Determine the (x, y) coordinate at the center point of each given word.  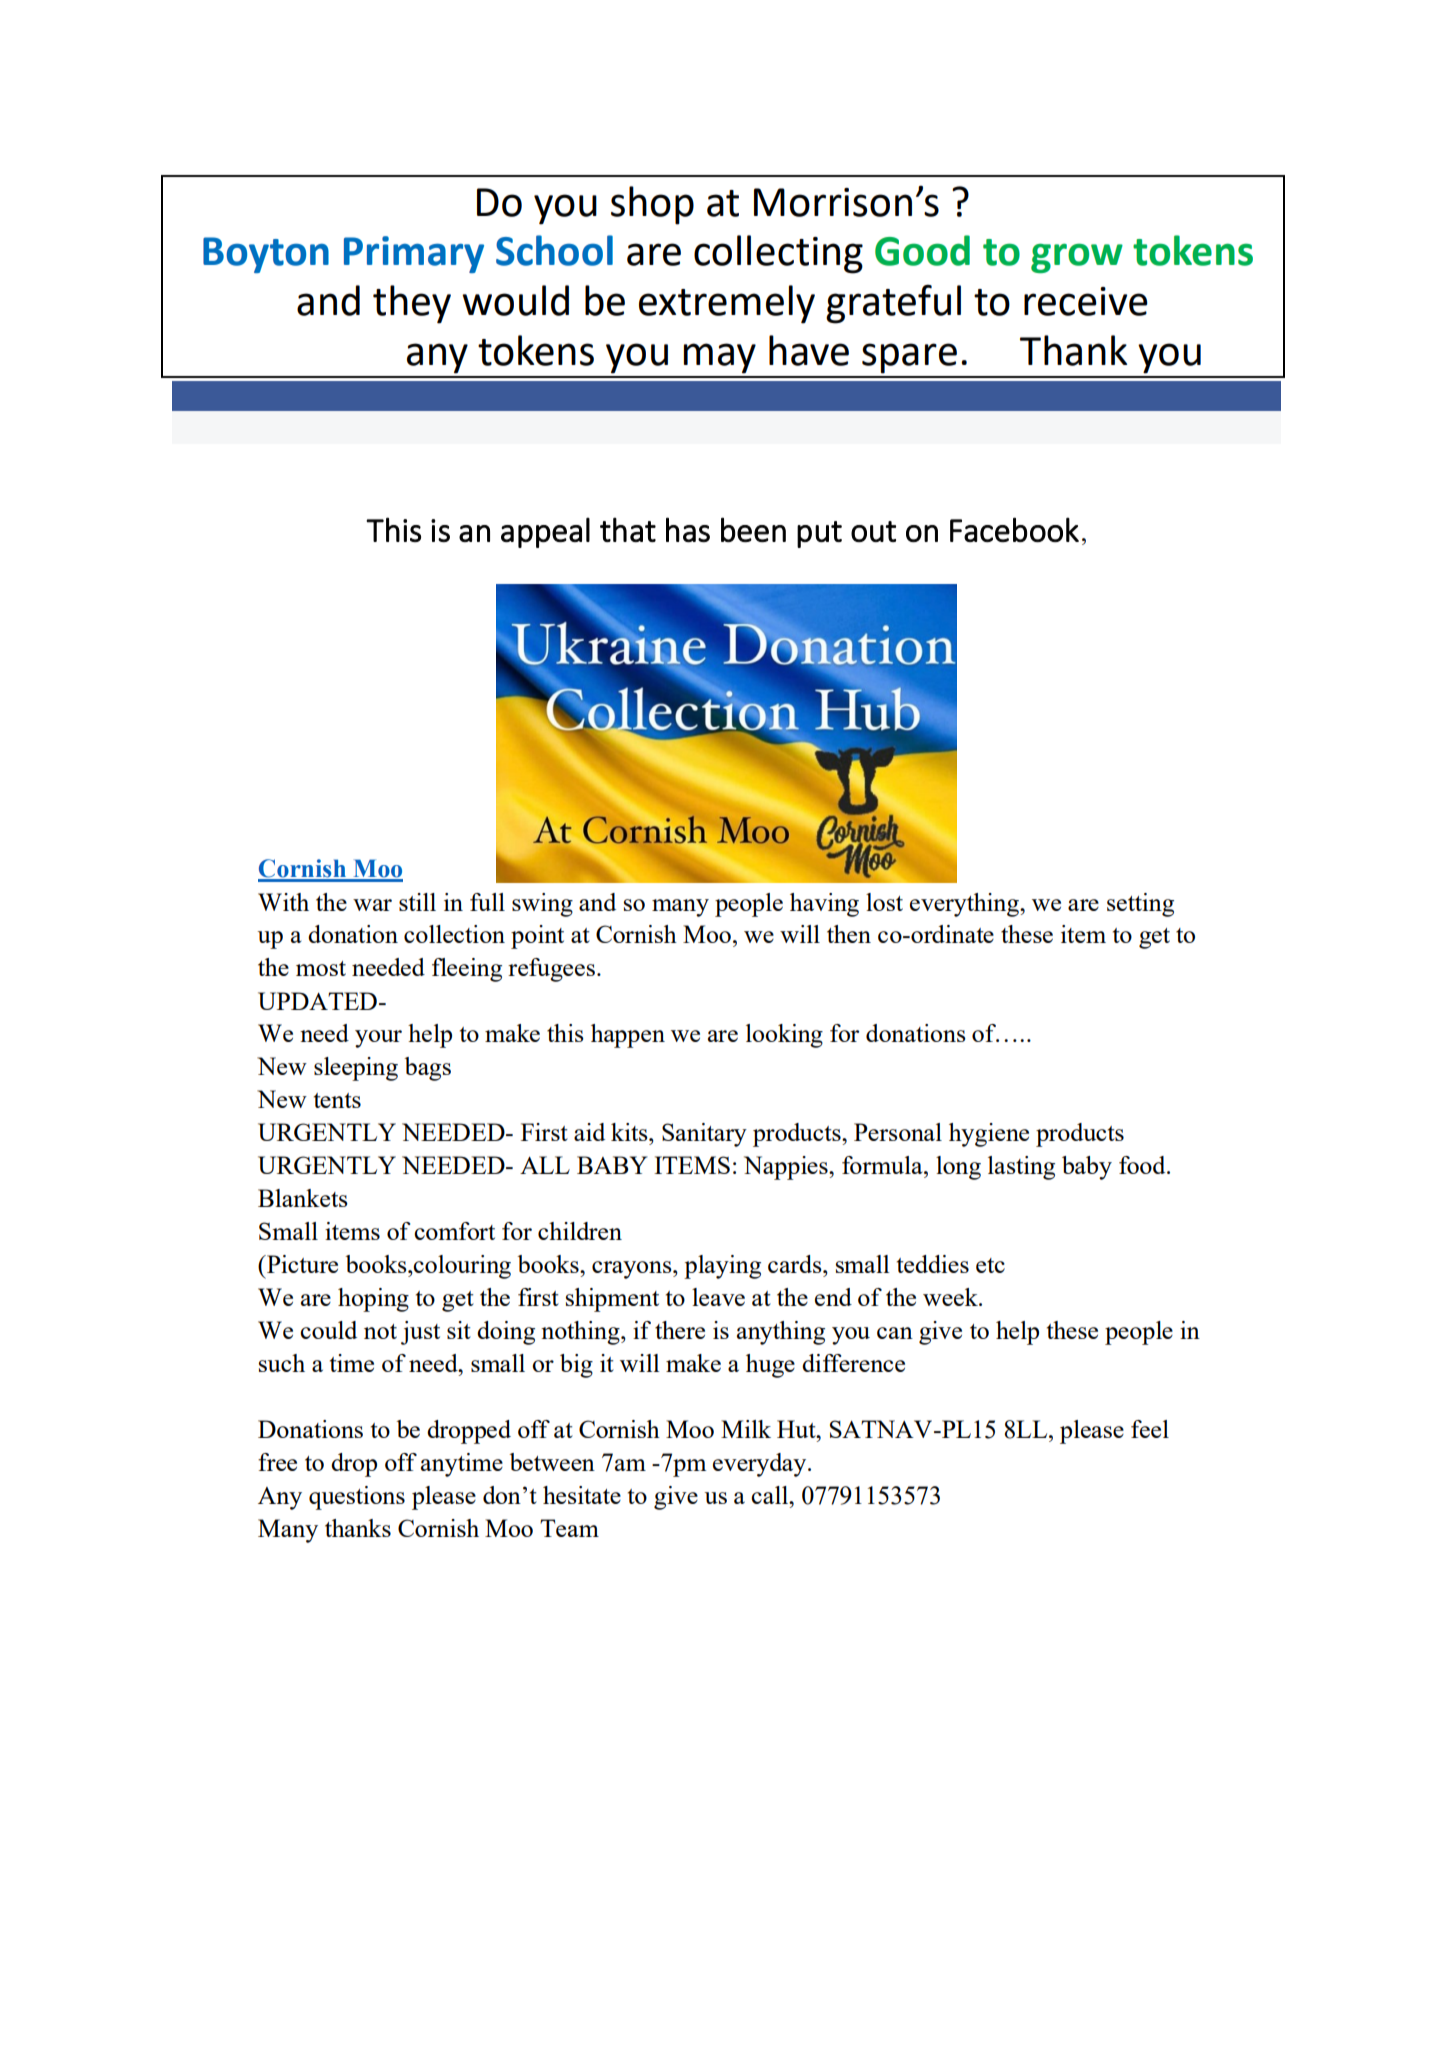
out (873, 531)
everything (965, 905)
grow (1077, 258)
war (372, 905)
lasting (1021, 1168)
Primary (414, 254)
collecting (778, 254)
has (688, 529)
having (824, 905)
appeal (545, 532)
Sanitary (704, 1135)
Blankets (303, 1198)
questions (357, 1498)
